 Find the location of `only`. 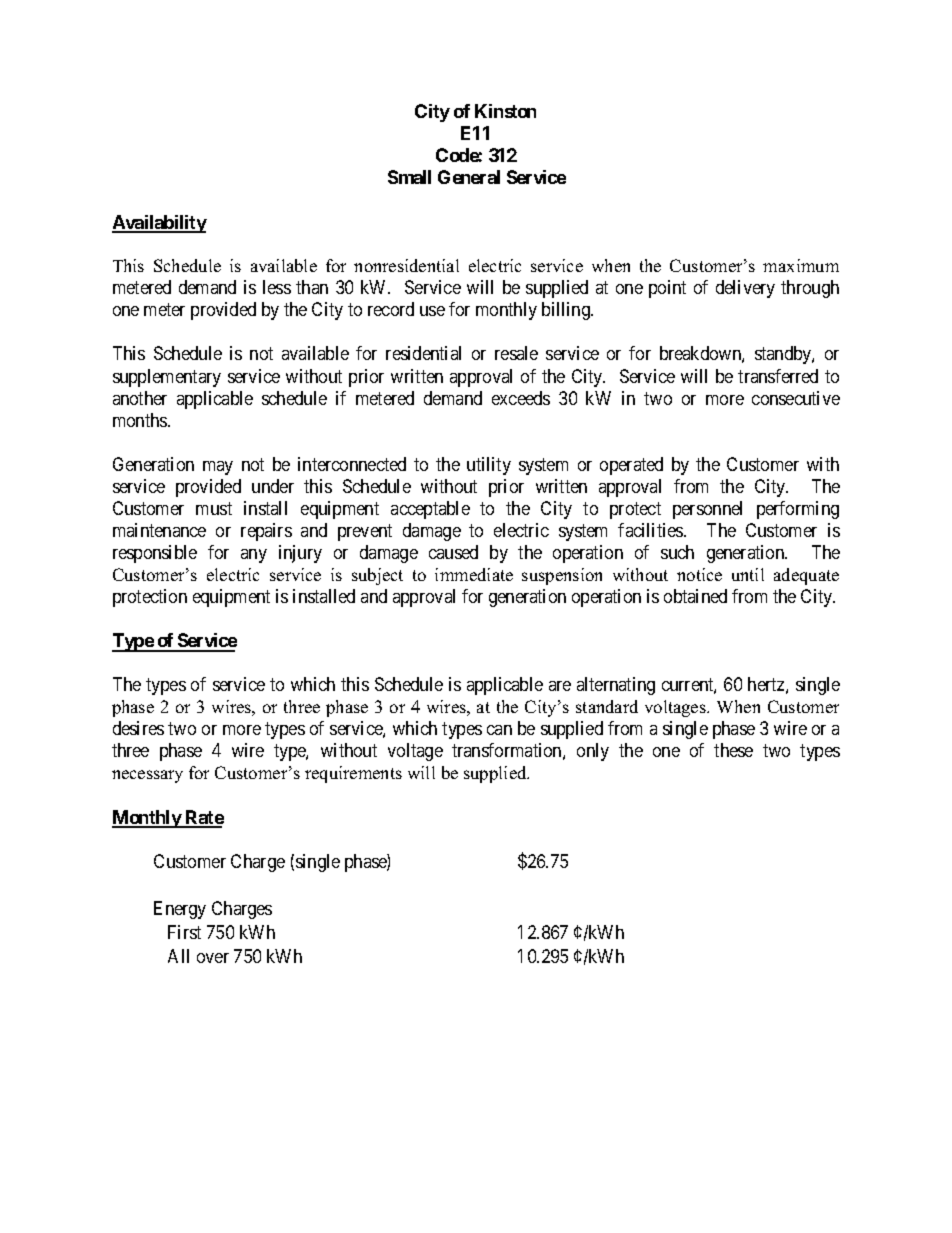

only is located at coordinates (593, 752).
